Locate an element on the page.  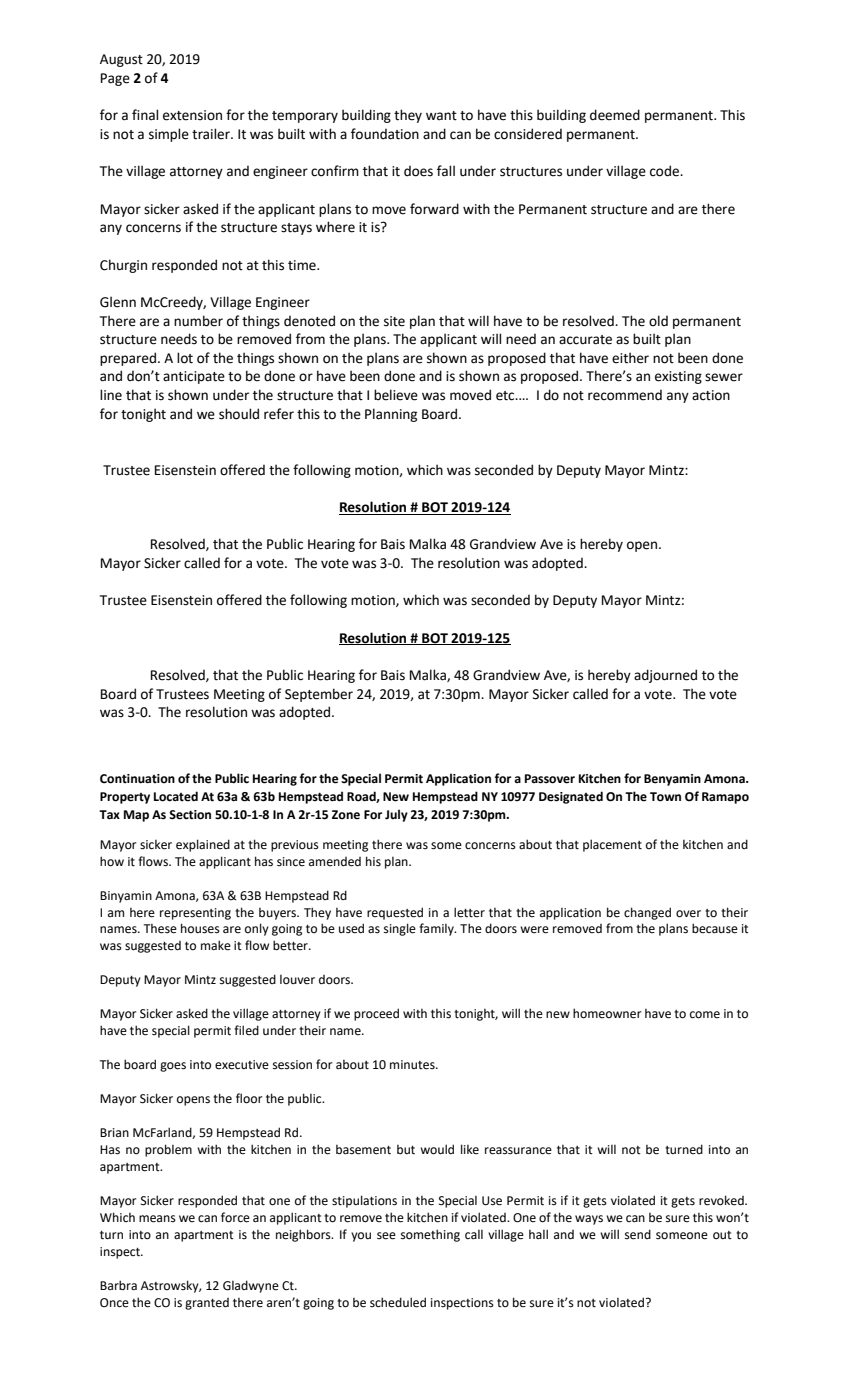
granted is located at coordinates (207, 1304).
